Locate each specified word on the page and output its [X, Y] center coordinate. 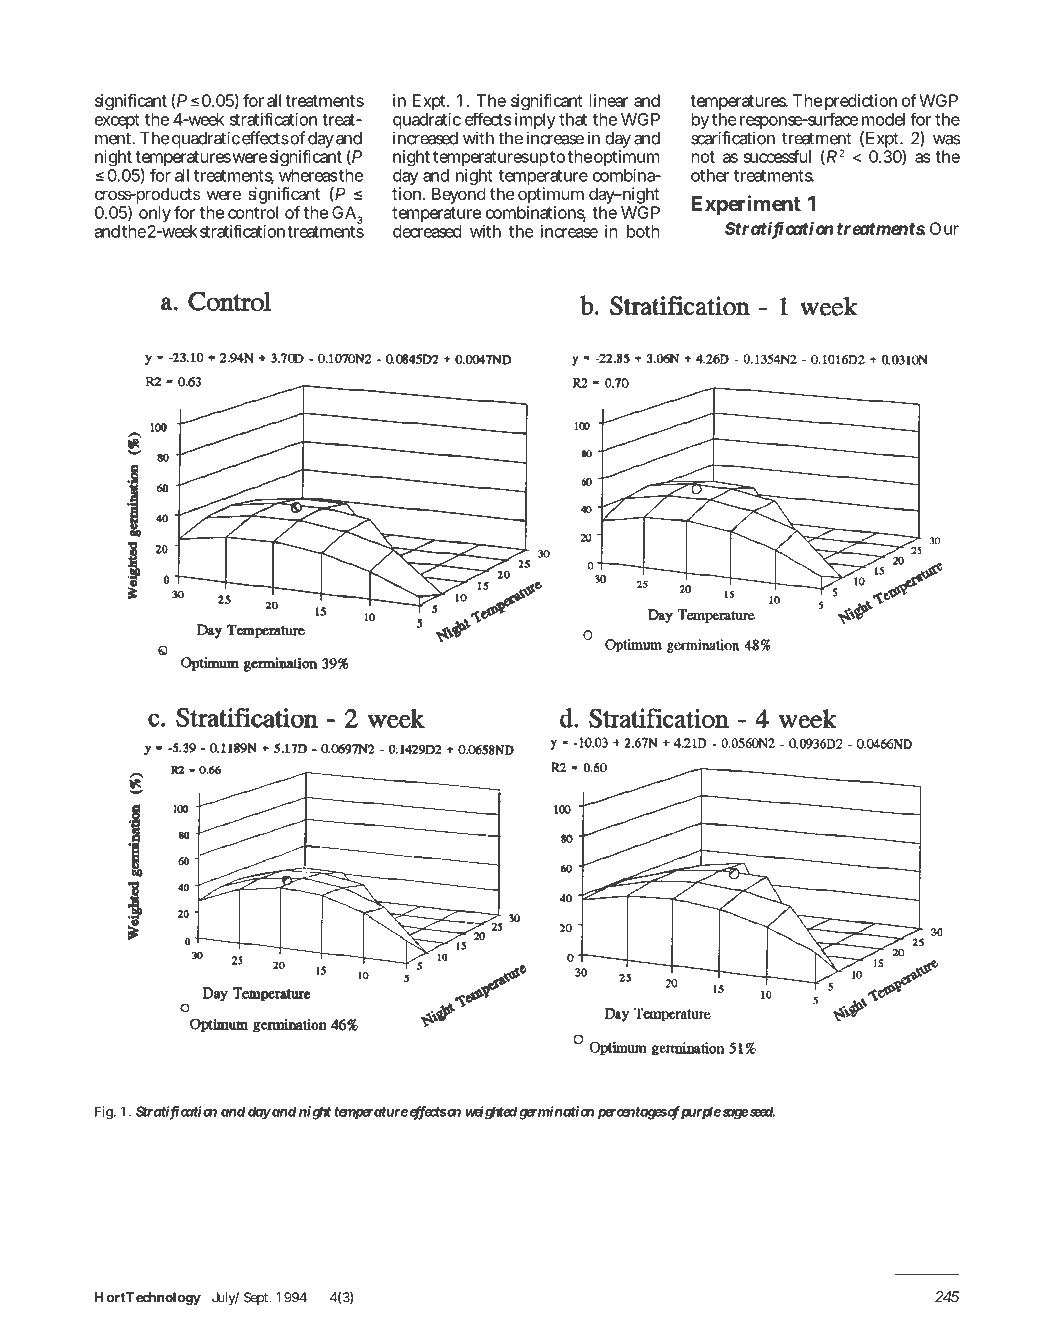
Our [944, 228]
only [155, 216]
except [117, 121]
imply [535, 121]
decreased [427, 231]
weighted [491, 1113]
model [883, 119]
